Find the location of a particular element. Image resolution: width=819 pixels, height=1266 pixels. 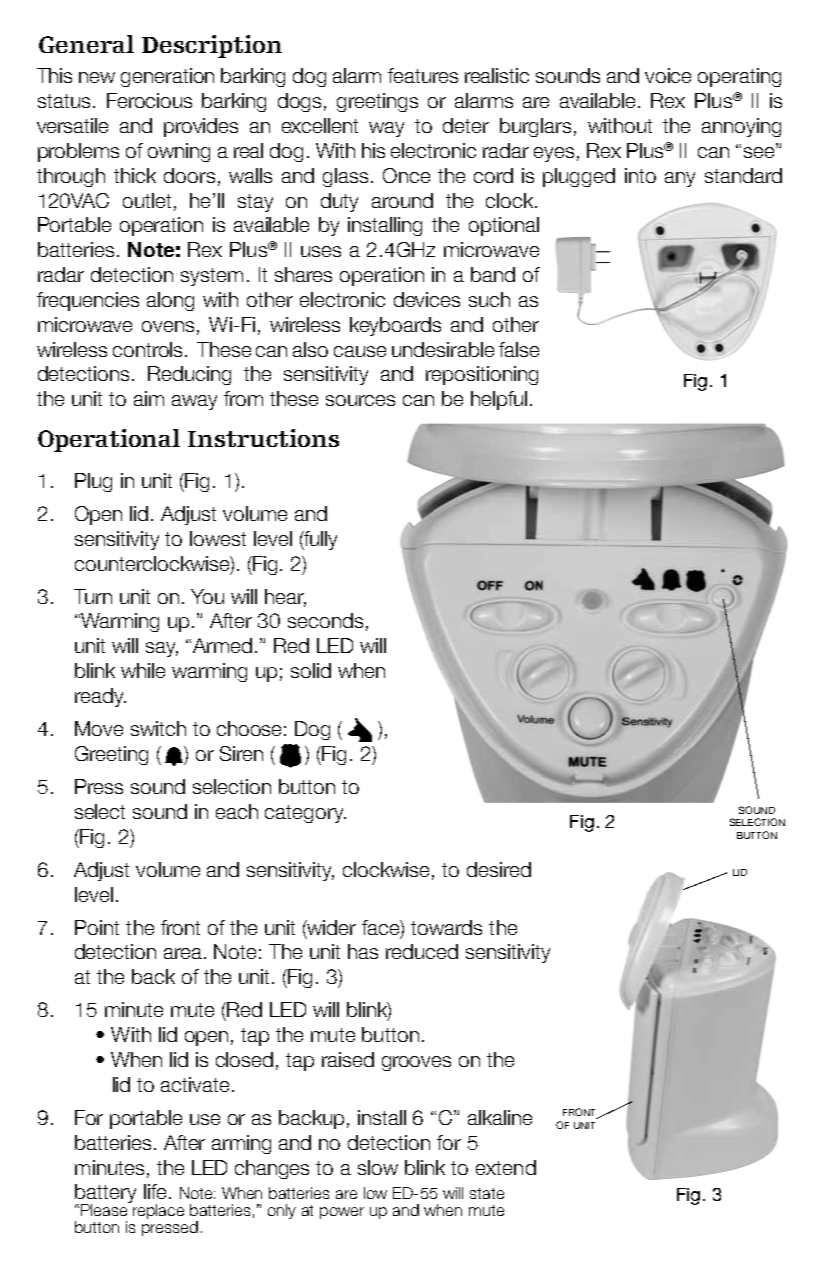

features is located at coordinates (423, 75).
